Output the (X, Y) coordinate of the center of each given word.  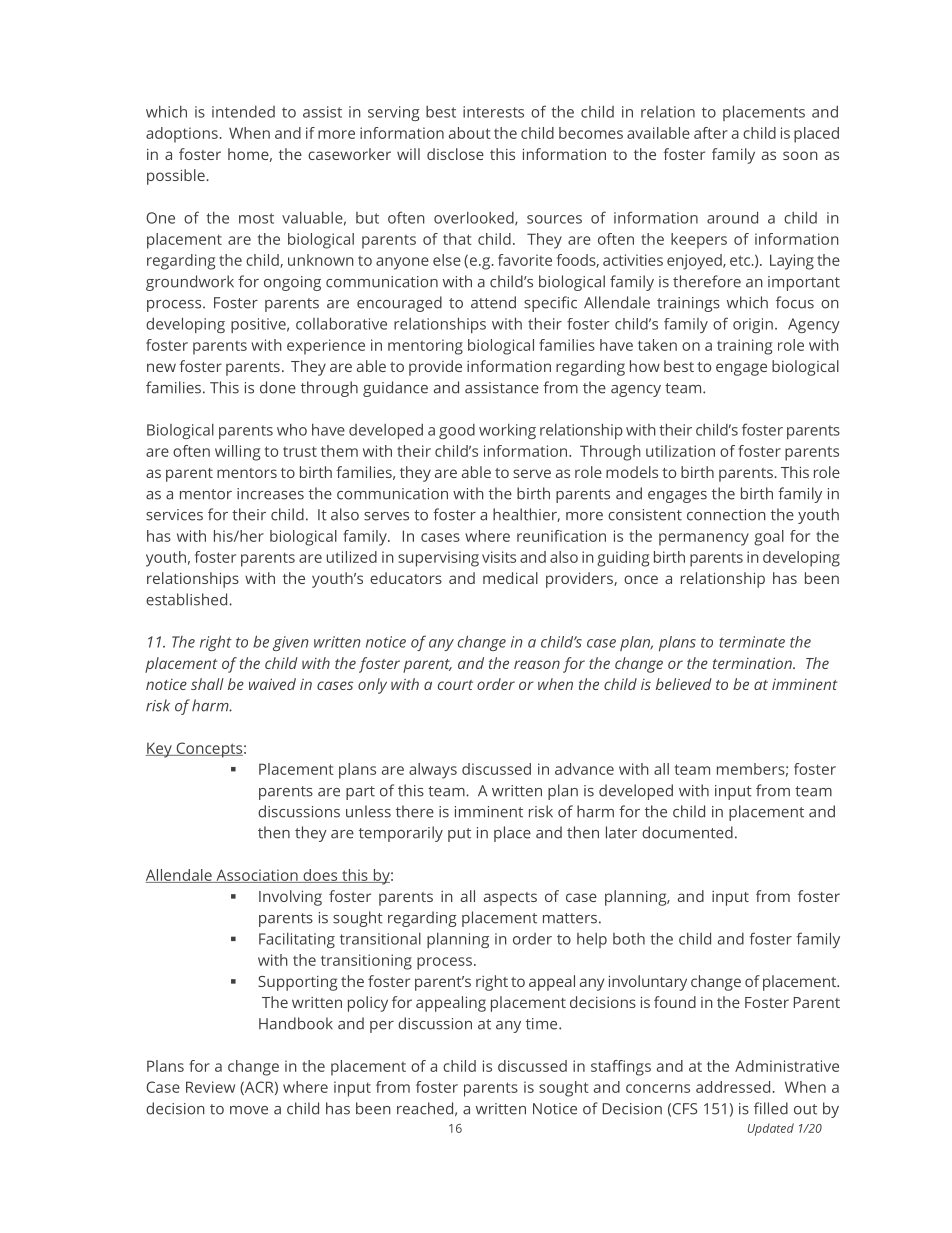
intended (243, 112)
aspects (510, 899)
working (507, 431)
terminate (752, 642)
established (188, 599)
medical (510, 578)
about (470, 133)
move (249, 1110)
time (543, 1024)
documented (687, 832)
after (711, 133)
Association (257, 876)
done (278, 387)
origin (753, 325)
